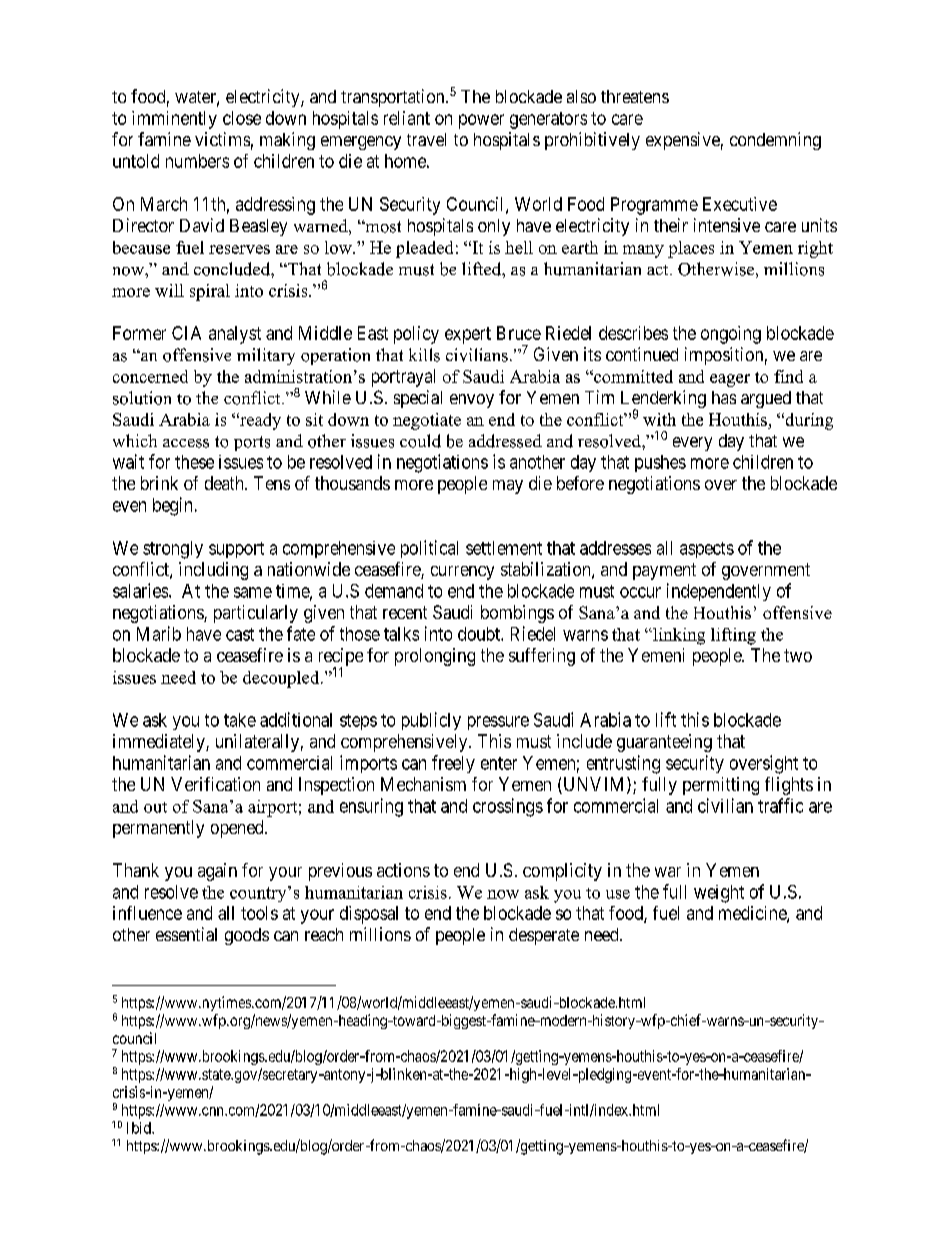  What do you see at coordinates (194, 462) in the document?
I see `these` at bounding box center [194, 462].
